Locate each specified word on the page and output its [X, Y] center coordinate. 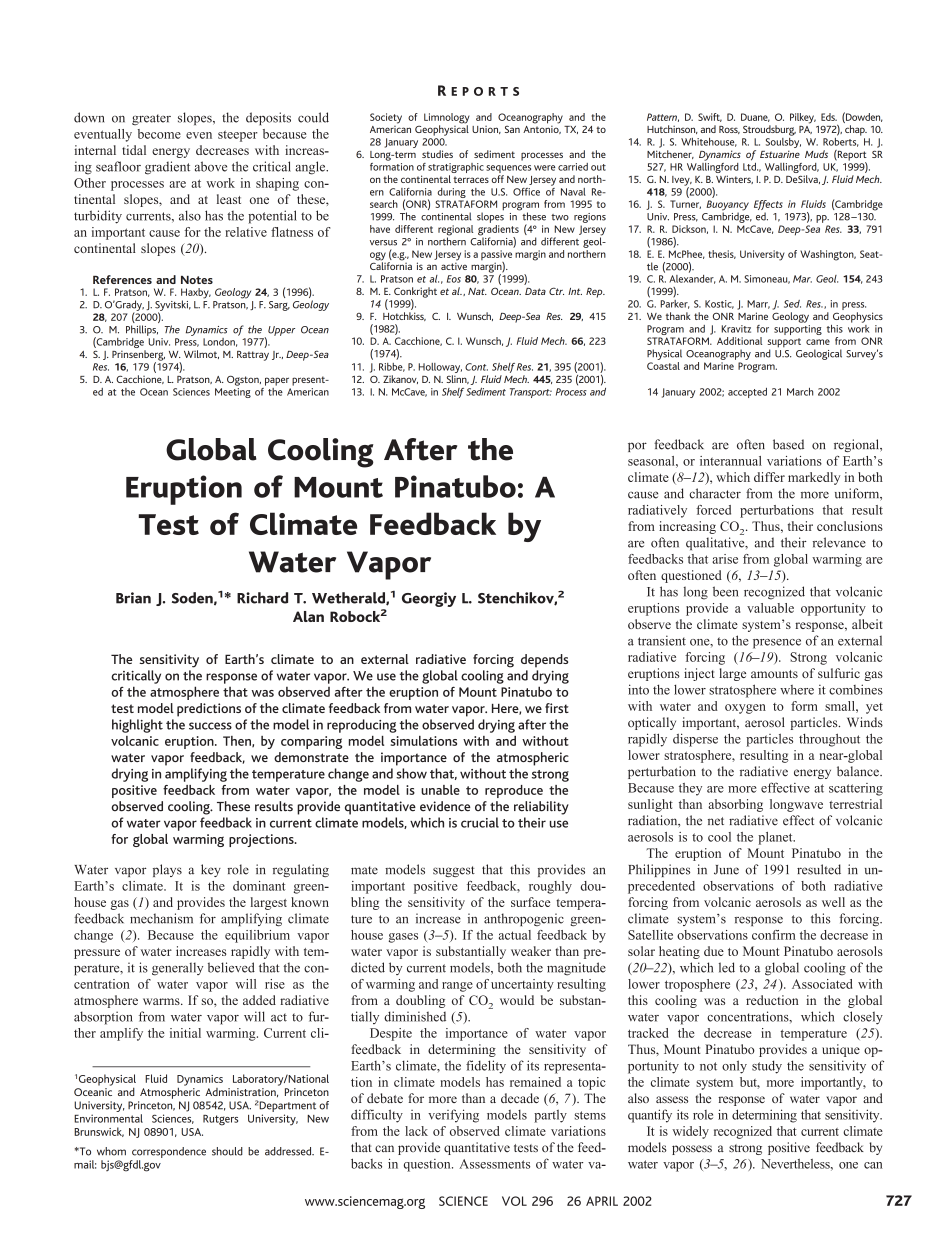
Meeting [233, 393]
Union [486, 130]
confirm [774, 935]
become [159, 134]
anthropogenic [524, 919]
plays [167, 870]
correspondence [169, 1152]
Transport [531, 393]
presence [777, 644]
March [800, 392]
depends [544, 661]
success [210, 726]
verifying [453, 1116]
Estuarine [780, 154]
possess [692, 1150]
